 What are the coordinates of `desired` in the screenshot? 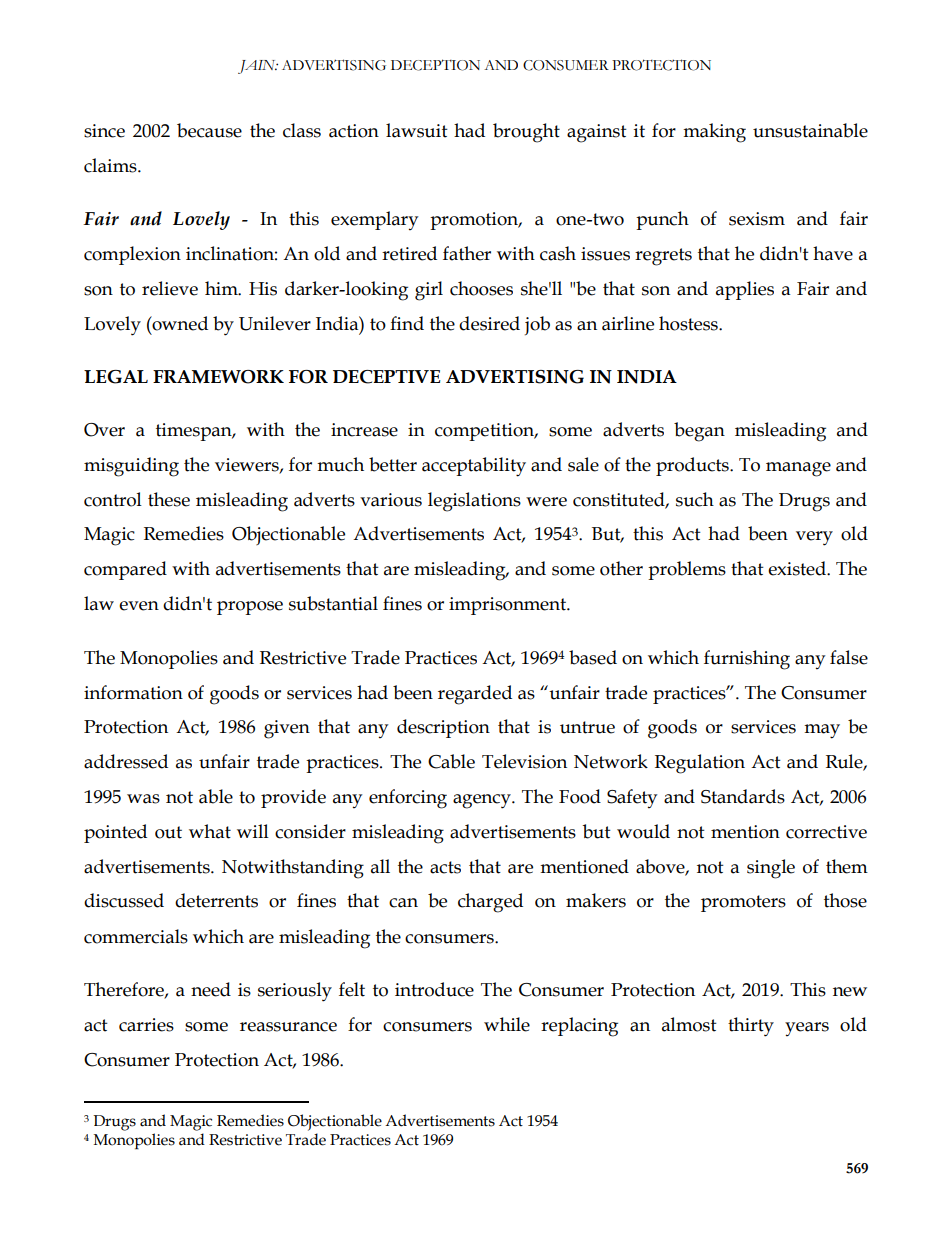 It's located at (489, 323).
